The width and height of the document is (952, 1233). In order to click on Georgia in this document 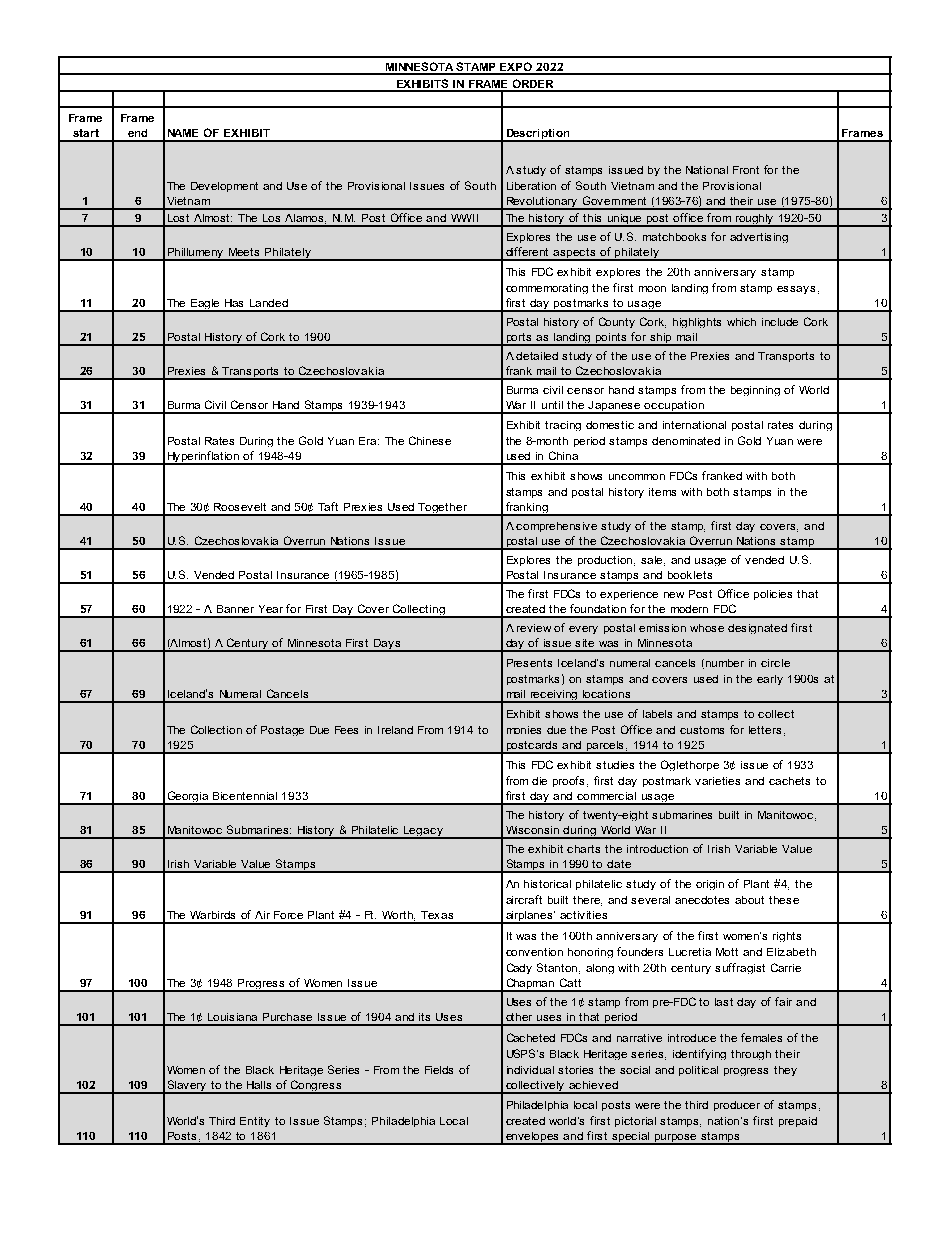, I will do `click(188, 798)`.
